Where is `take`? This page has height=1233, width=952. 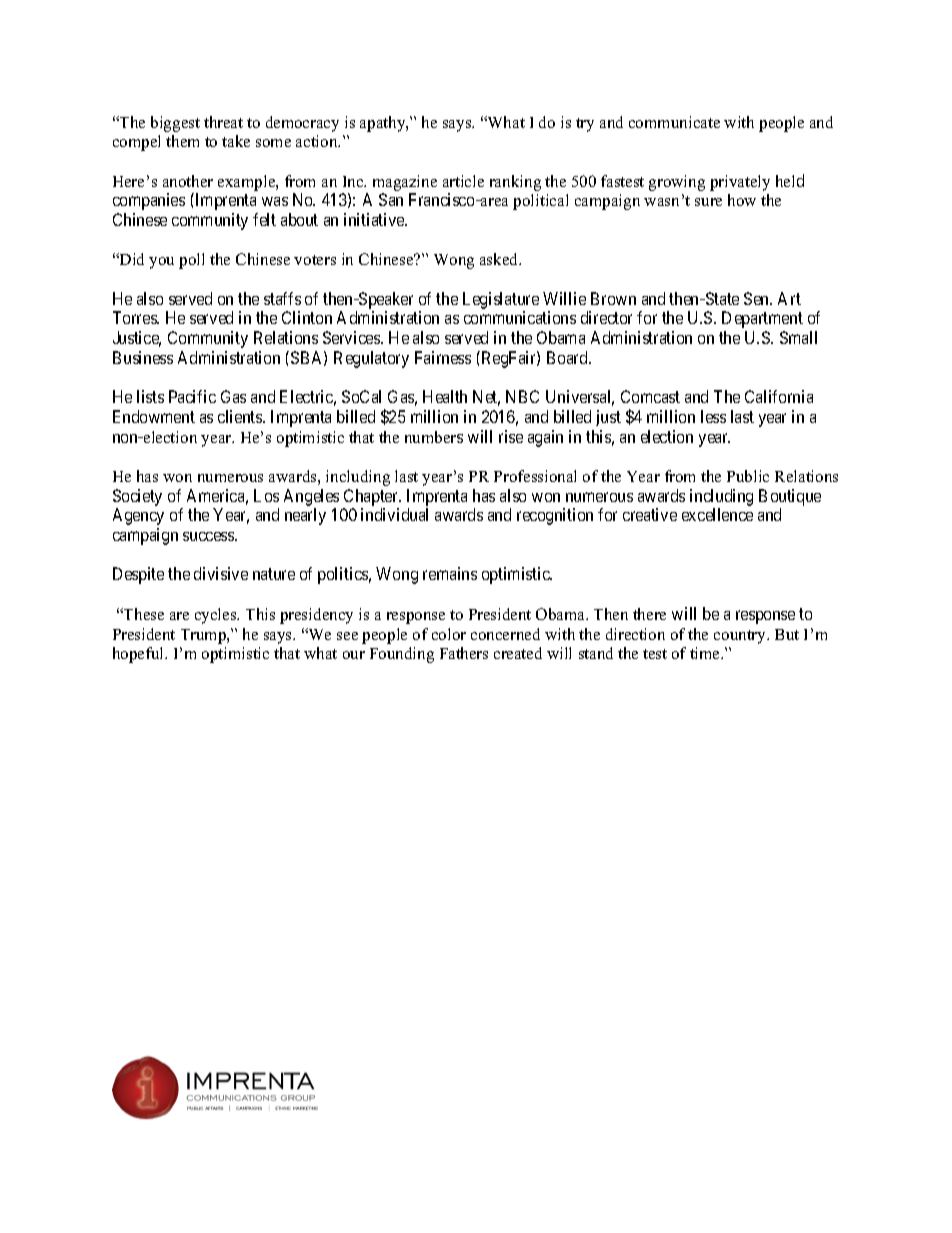 take is located at coordinates (236, 141).
